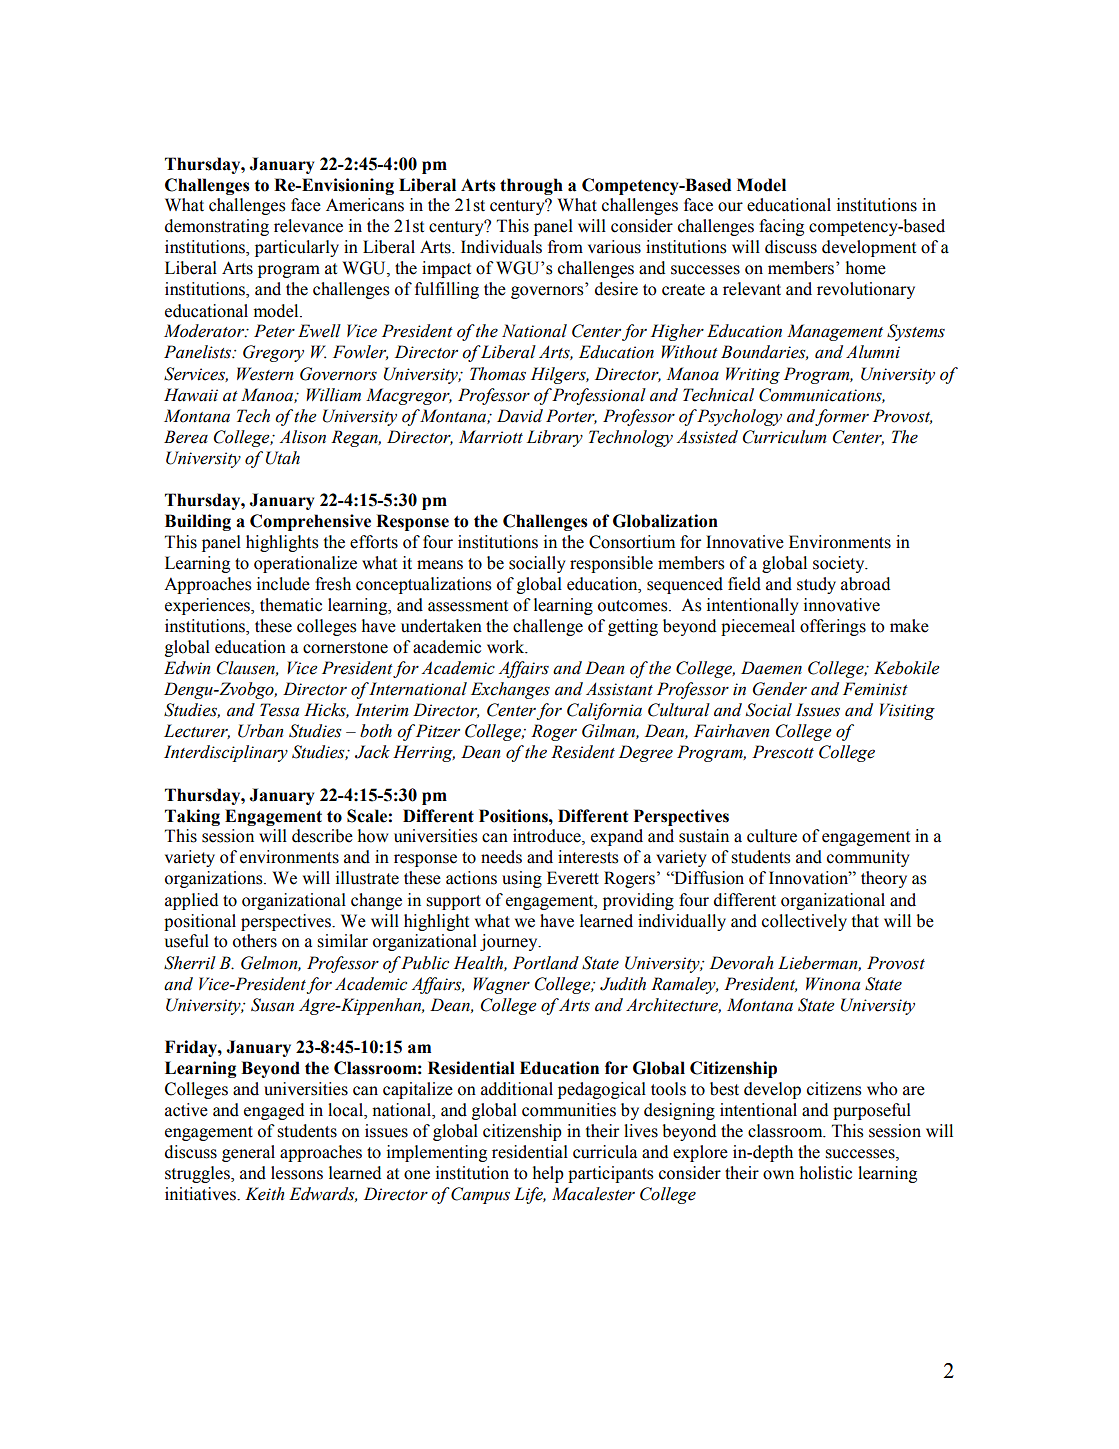  What do you see at coordinates (322, 836) in the document?
I see `describe` at bounding box center [322, 836].
